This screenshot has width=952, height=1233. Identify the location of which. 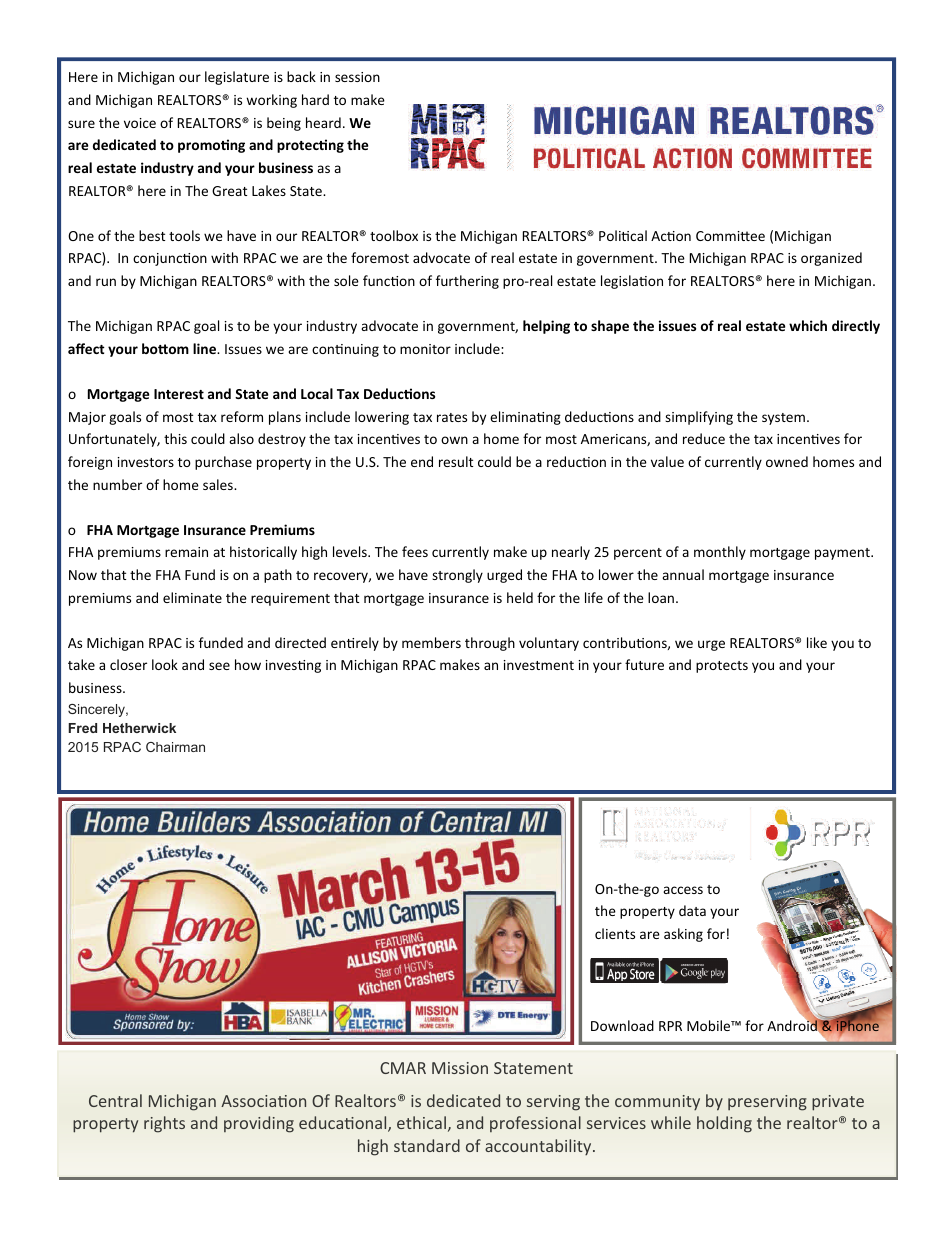
(808, 325).
